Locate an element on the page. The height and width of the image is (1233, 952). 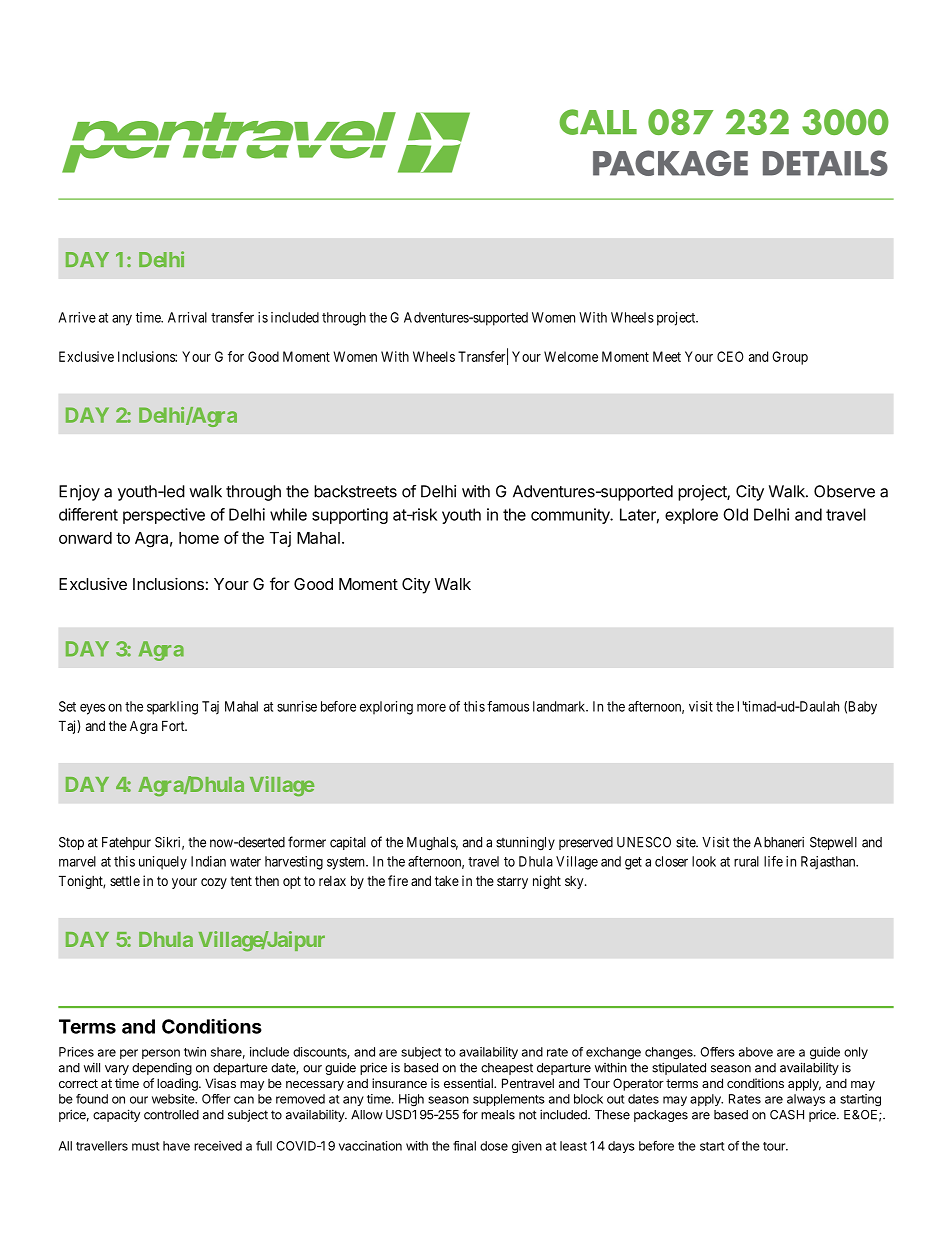
controlled is located at coordinates (171, 1115).
